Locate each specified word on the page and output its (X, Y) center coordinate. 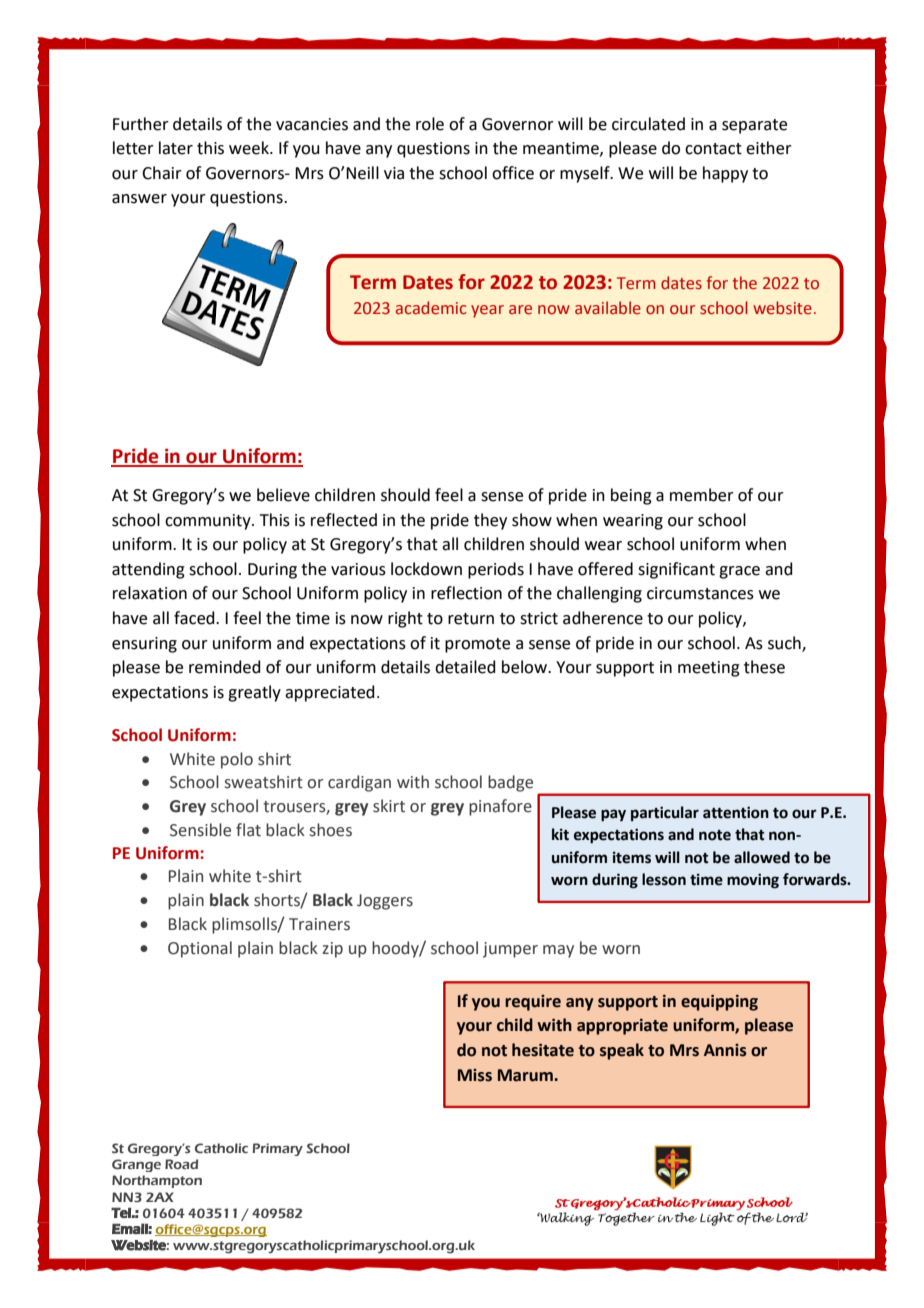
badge (510, 783)
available (608, 308)
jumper (510, 950)
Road (181, 1164)
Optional (200, 949)
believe (283, 495)
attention (736, 812)
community (209, 522)
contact (713, 149)
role (430, 124)
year (487, 311)
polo (237, 760)
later (176, 148)
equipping (719, 1003)
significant (676, 570)
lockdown (426, 569)
